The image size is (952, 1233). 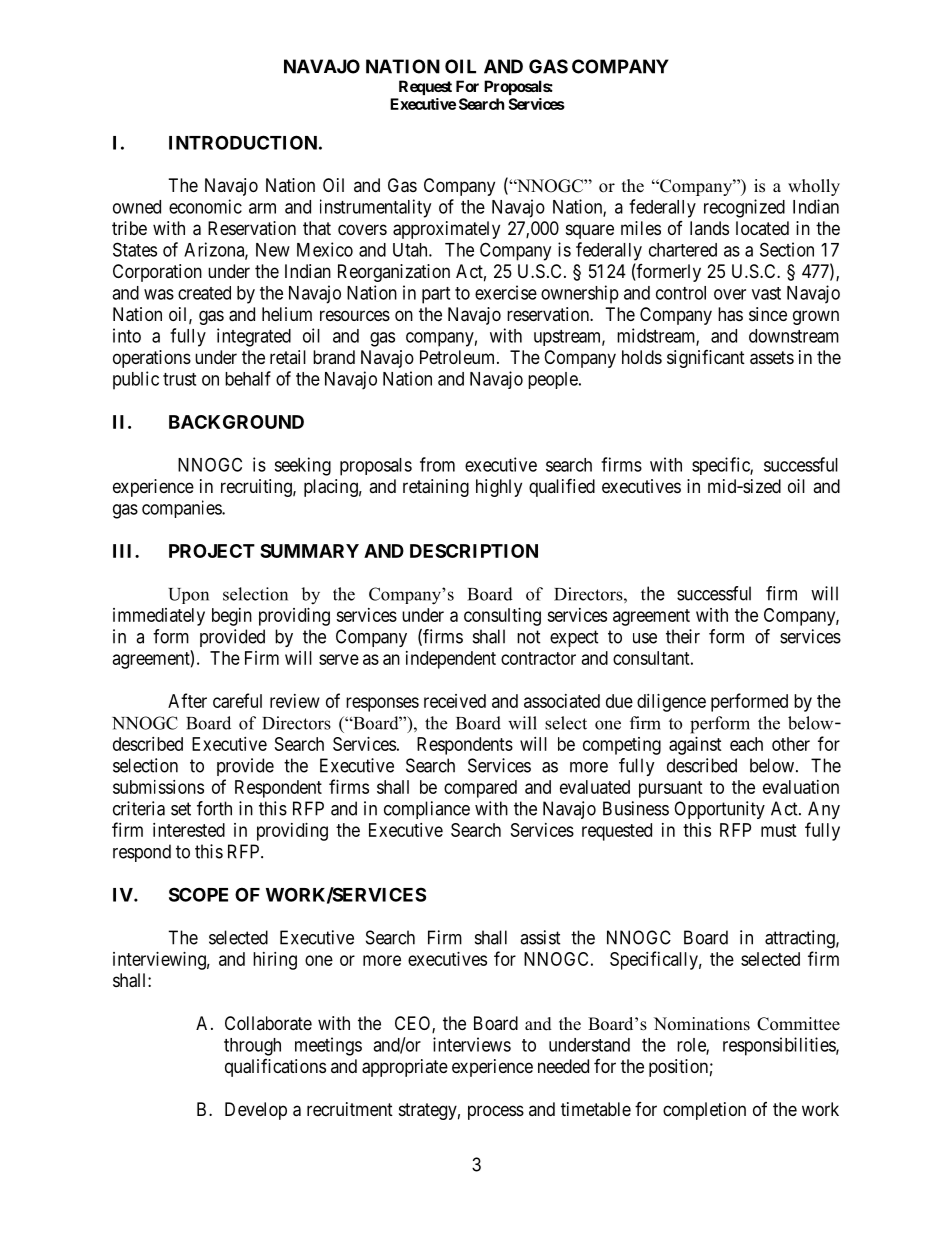 I want to click on economic, so click(x=205, y=206).
